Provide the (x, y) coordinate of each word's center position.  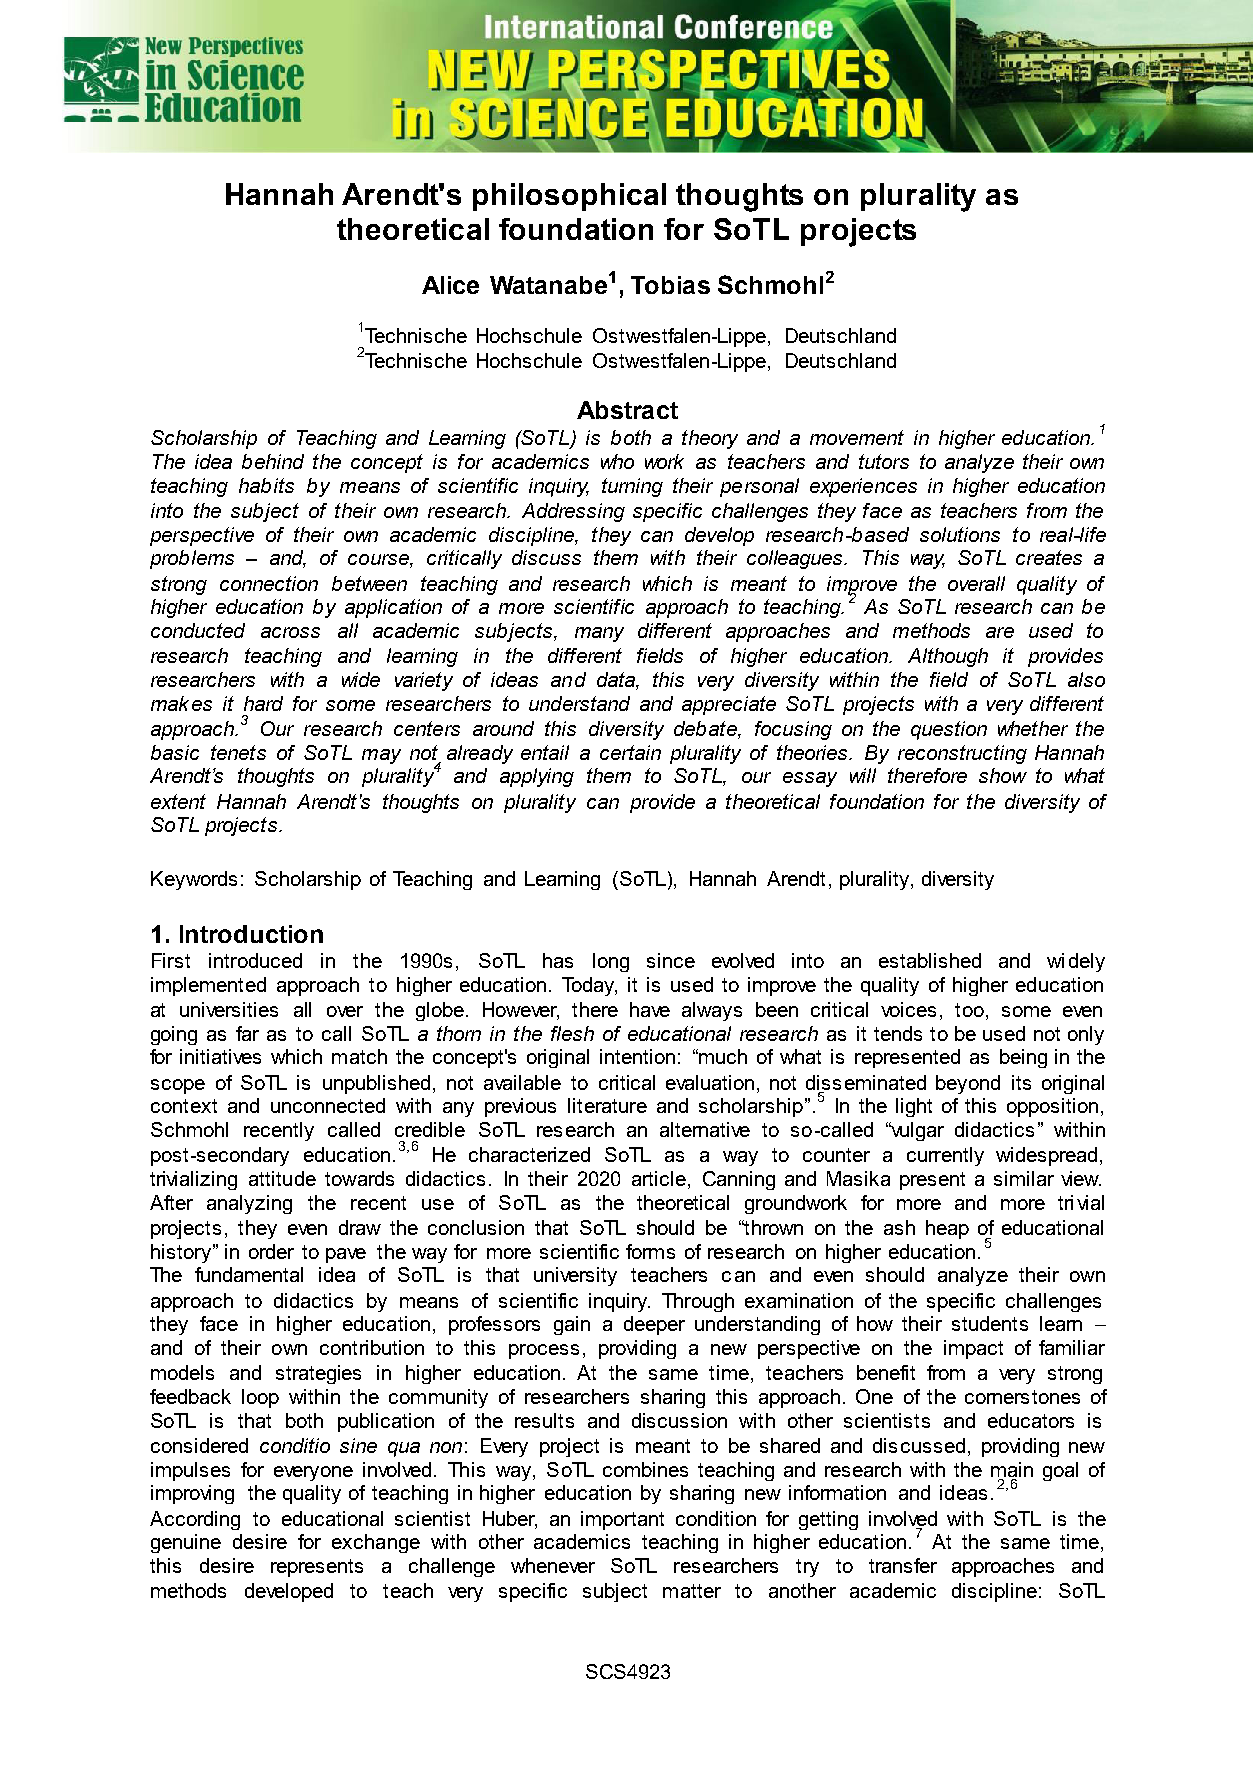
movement (857, 437)
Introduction (251, 934)
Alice (450, 285)
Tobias (670, 285)
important (622, 1520)
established (930, 960)
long (611, 962)
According (195, 1520)
